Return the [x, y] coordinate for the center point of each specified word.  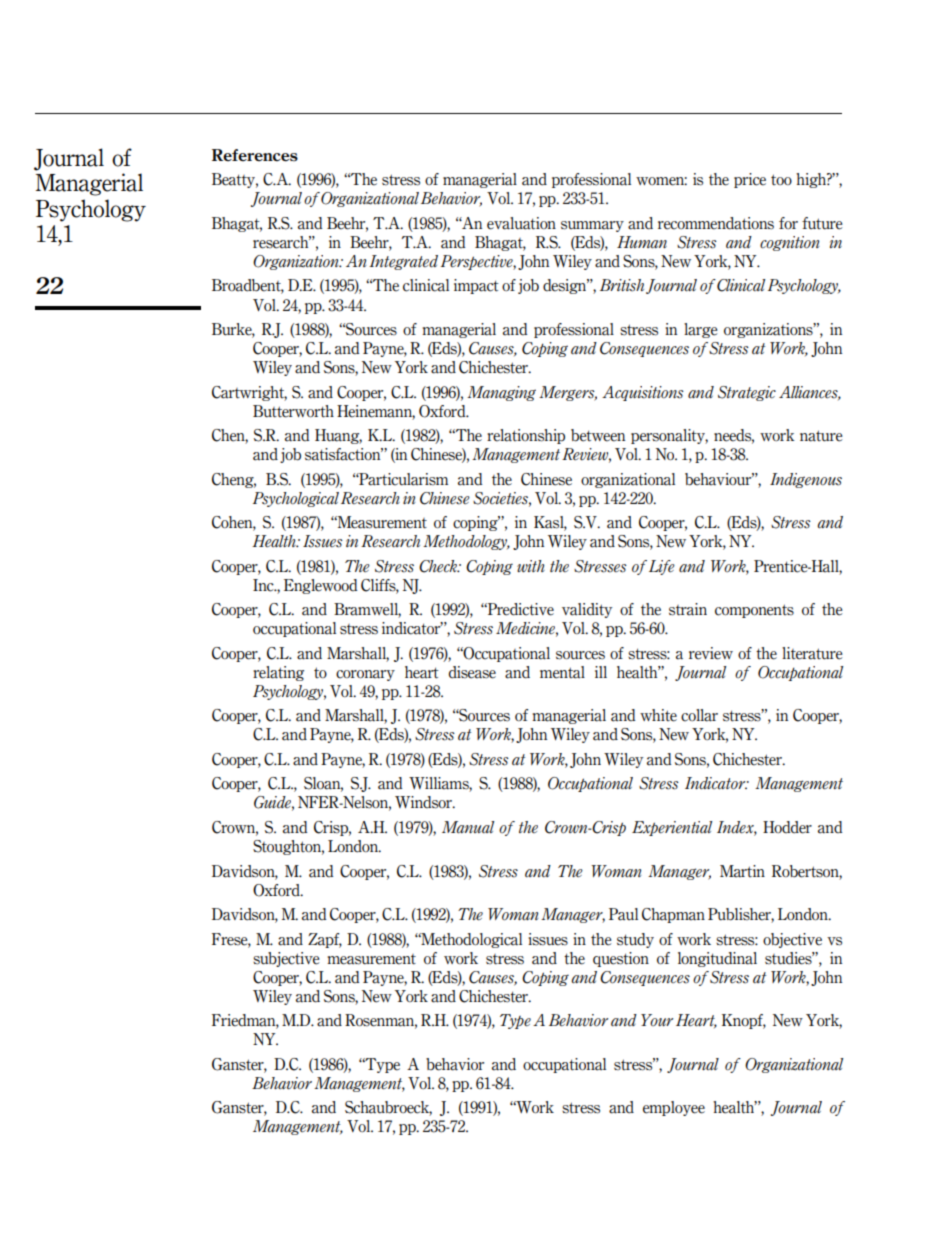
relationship [526, 436]
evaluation [521, 223]
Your [657, 1020]
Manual [468, 827]
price [750, 180]
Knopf [744, 1021]
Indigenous [806, 480]
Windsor [424, 802]
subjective [286, 959]
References [255, 155]
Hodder [787, 827]
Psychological [296, 499]
